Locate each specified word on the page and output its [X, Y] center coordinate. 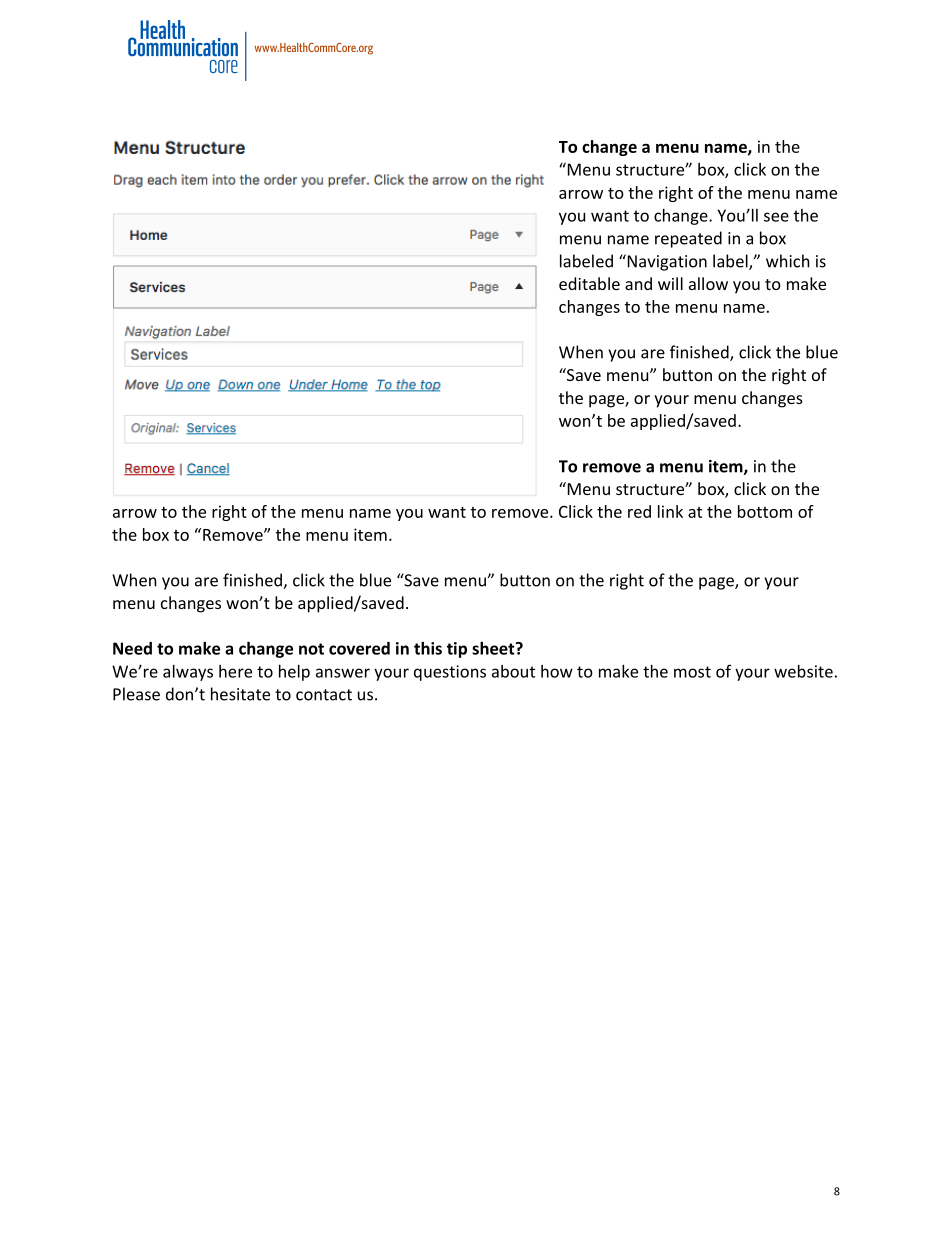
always [188, 673]
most [692, 672]
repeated [688, 239]
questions [450, 673]
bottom [765, 511]
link [670, 511]
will [670, 283]
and [638, 283]
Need [132, 648]
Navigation [666, 262]
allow [708, 283]
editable [589, 283]
